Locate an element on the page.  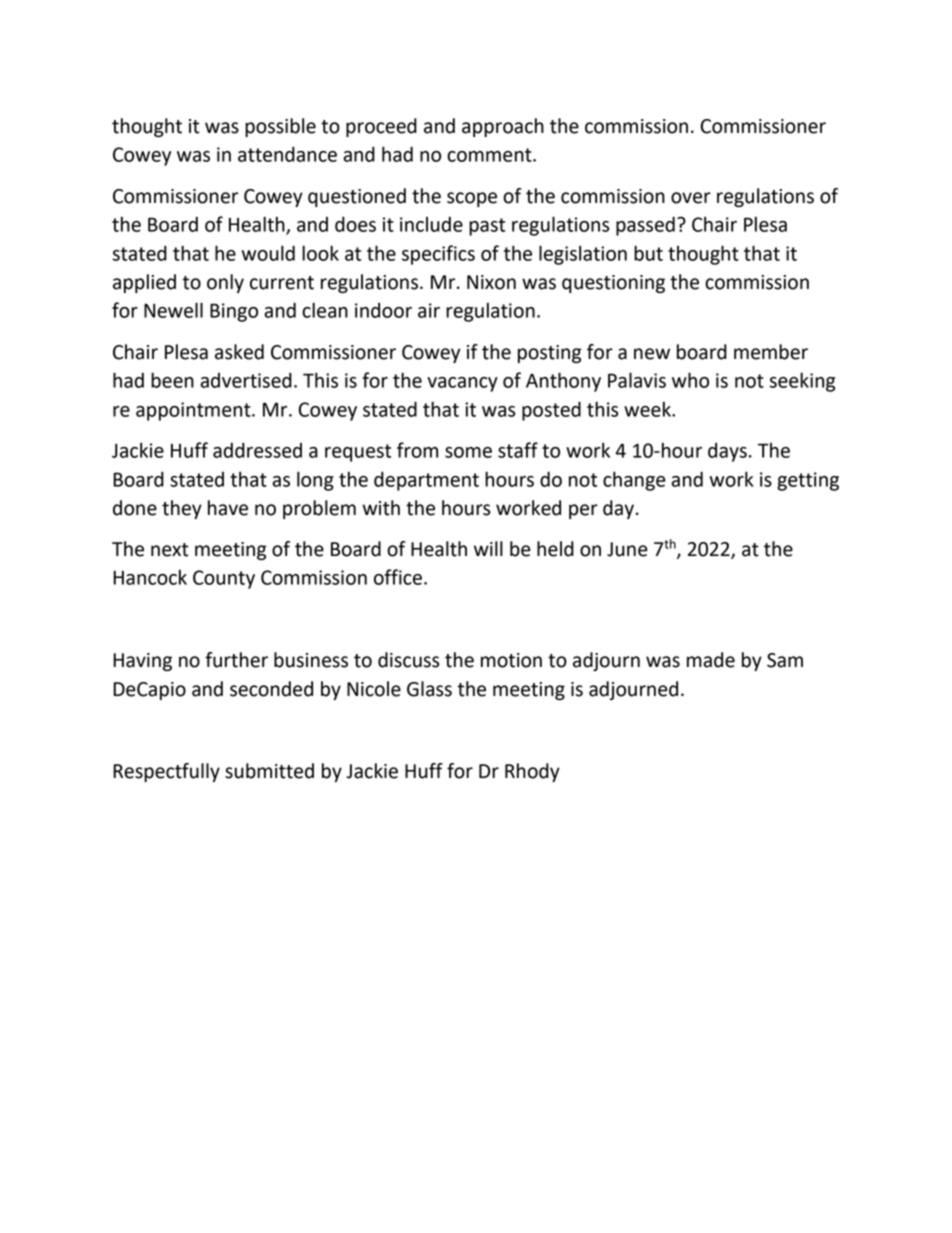
motion is located at coordinates (511, 660).
